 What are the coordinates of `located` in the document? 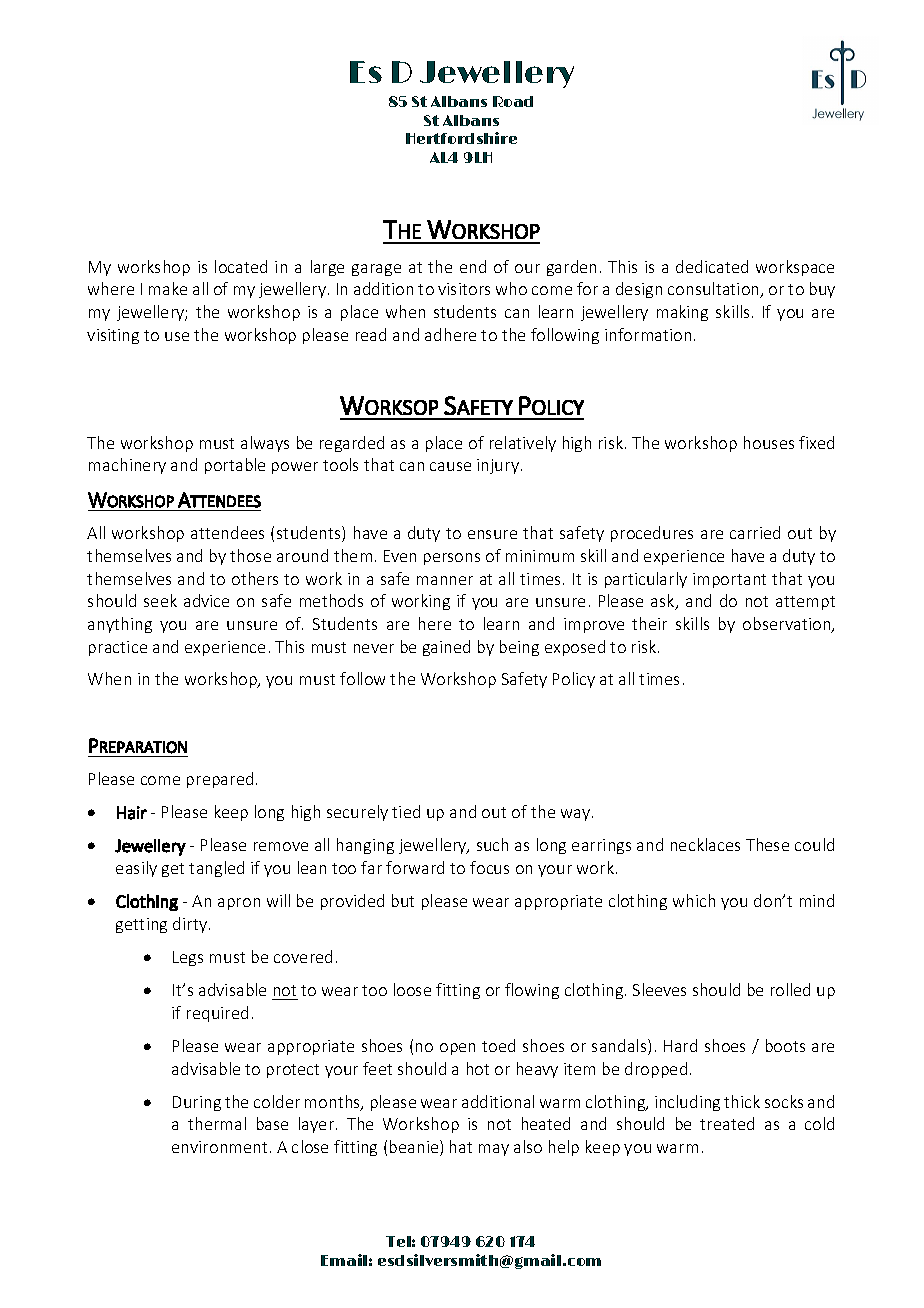 It's located at (241, 266).
